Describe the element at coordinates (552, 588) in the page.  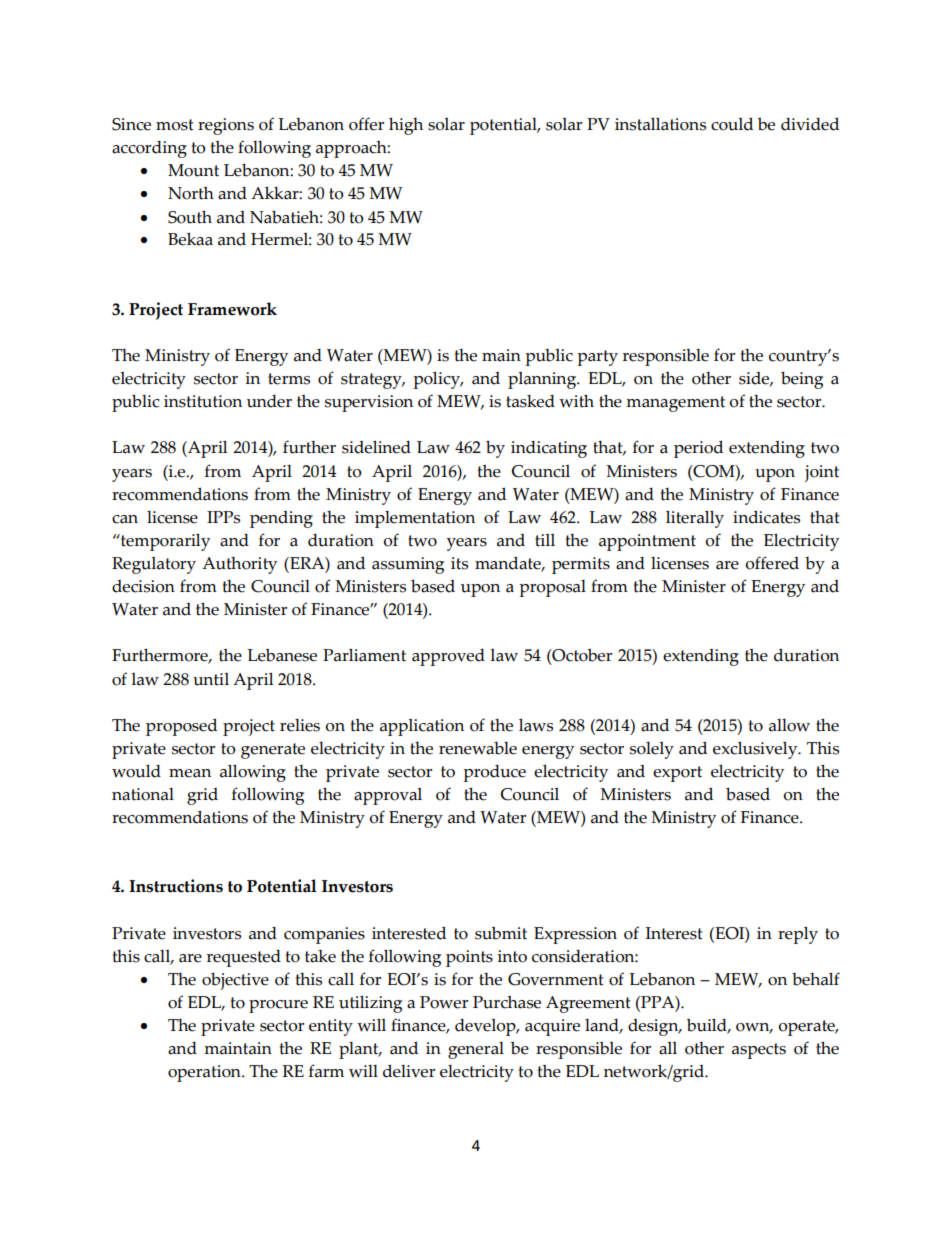
I see `proposal` at that location.
